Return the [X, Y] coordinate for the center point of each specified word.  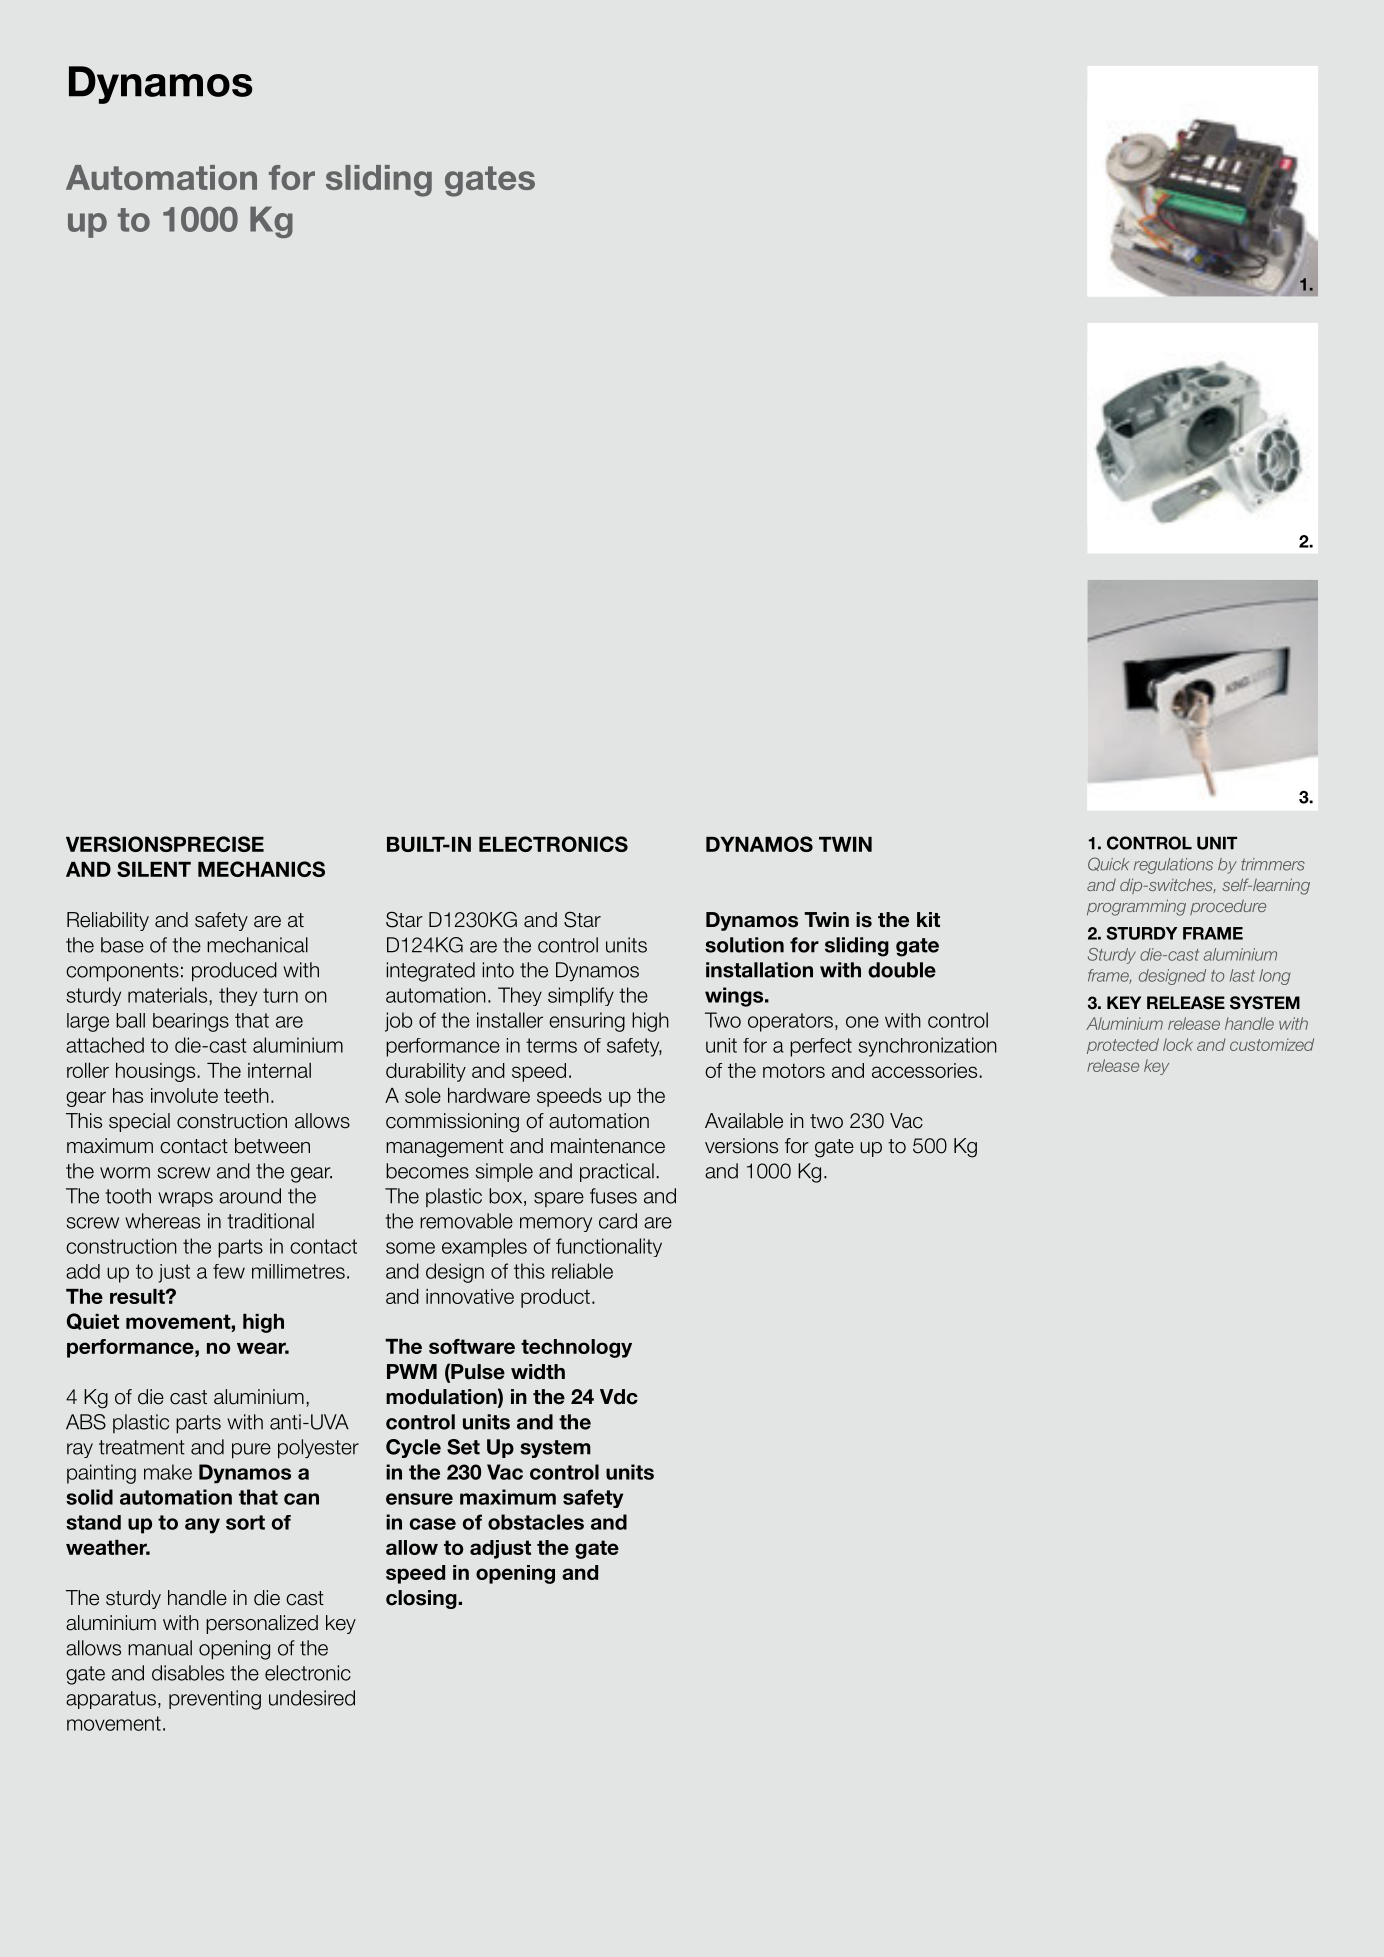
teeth [246, 1095]
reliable [582, 1271]
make [168, 1472]
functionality [609, 1247]
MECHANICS [261, 869]
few [229, 1271]
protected [1123, 1046]
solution [744, 945]
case [433, 1524]
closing [422, 1599]
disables [188, 1673]
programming [1136, 907]
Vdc [619, 1397]
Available [744, 1121]
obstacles [536, 1522]
